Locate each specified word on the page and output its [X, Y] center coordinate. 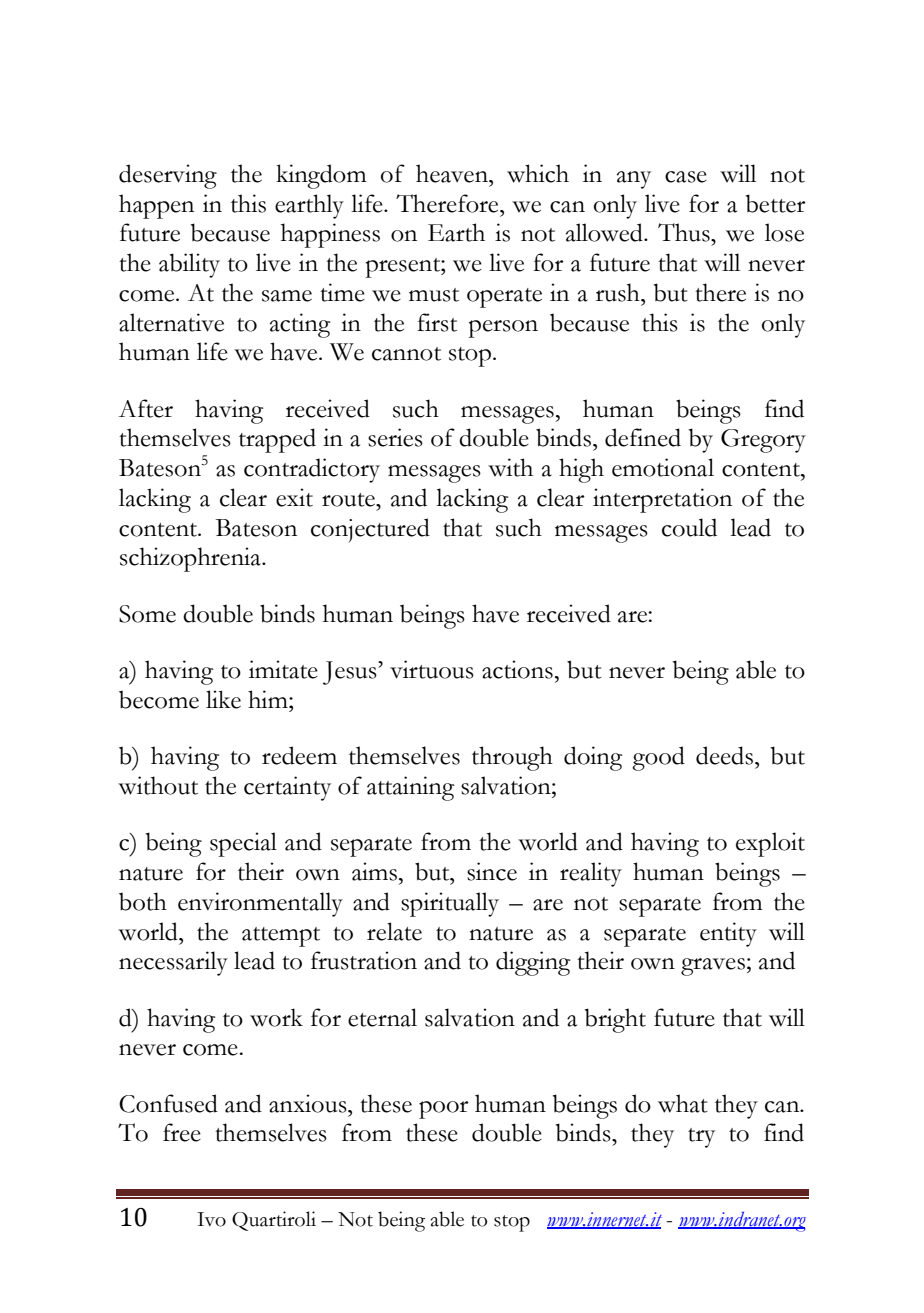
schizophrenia [191, 559]
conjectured [370, 530]
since [492, 871]
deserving [168, 176]
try [701, 1138]
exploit [770, 844]
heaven [453, 173]
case [686, 177]
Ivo [211, 1219]
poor [444, 1110]
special [243, 844]
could [689, 527]
